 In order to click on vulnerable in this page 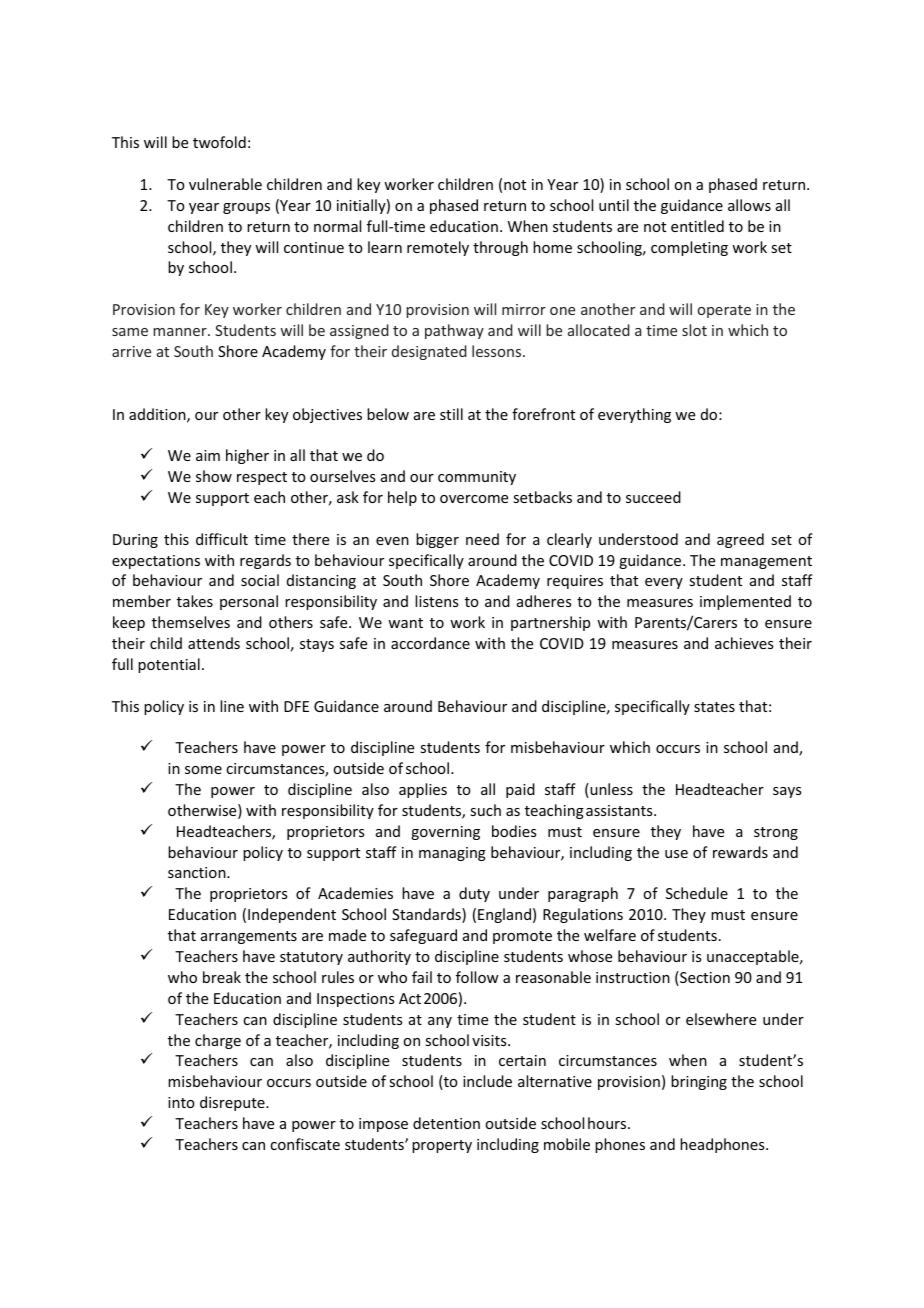, I will do `click(225, 184)`.
